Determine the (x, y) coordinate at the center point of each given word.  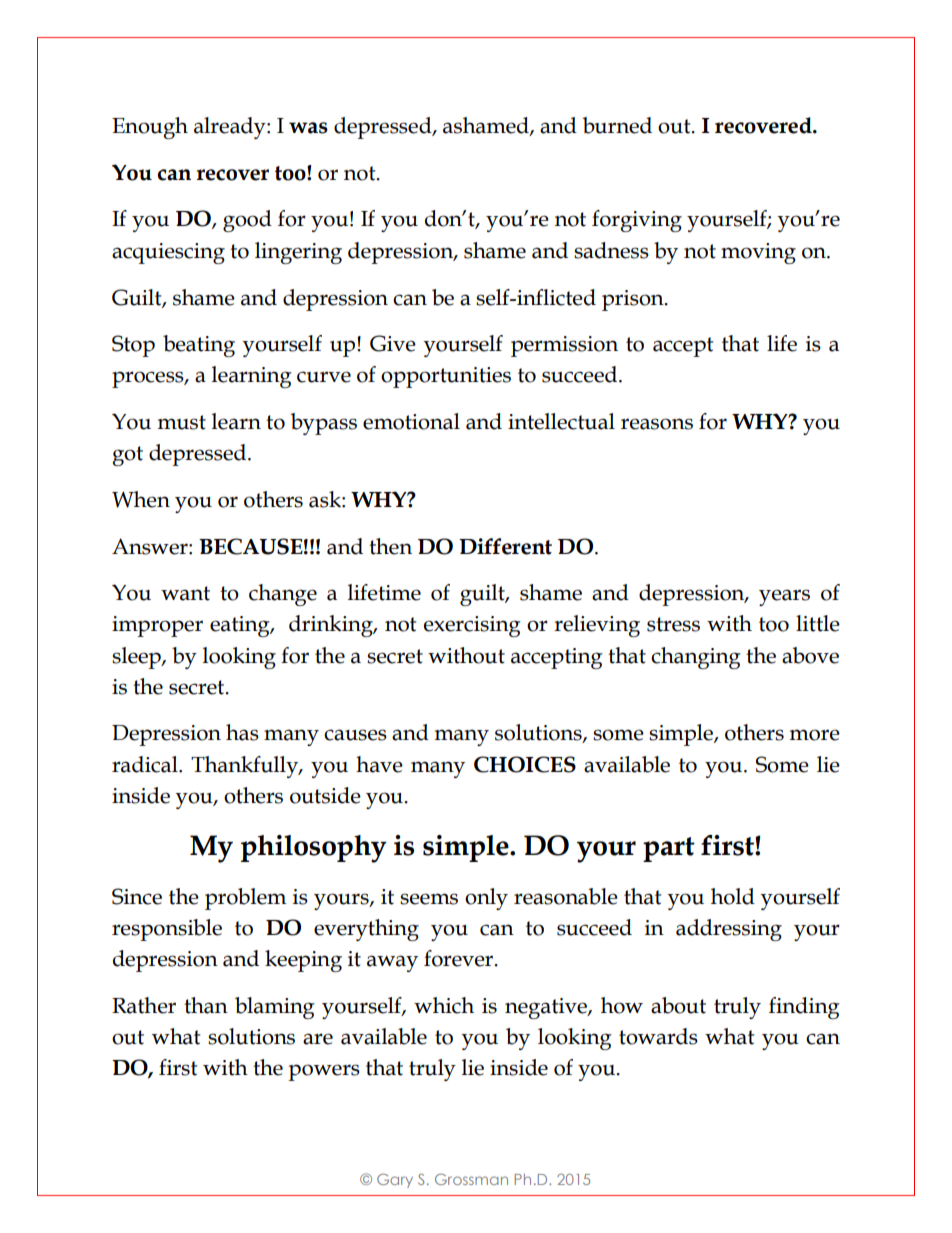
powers (324, 1072)
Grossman (471, 1179)
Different (505, 546)
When (141, 499)
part (669, 849)
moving (758, 253)
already (231, 128)
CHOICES (525, 764)
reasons (657, 424)
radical (146, 764)
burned (617, 125)
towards (658, 1036)
